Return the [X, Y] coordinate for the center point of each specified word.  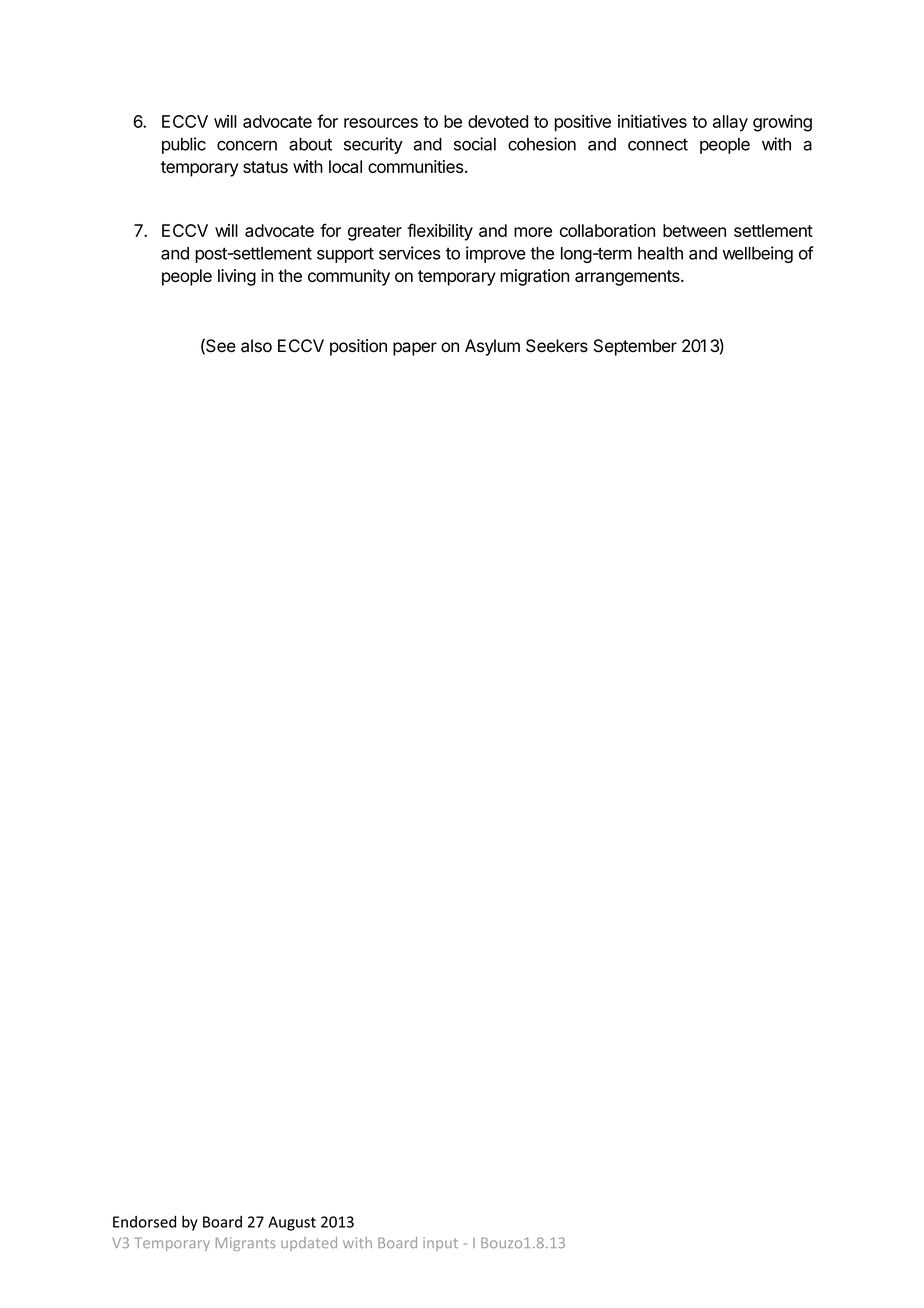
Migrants [245, 1244]
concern [247, 146]
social [475, 144]
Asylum [492, 347]
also [256, 346]
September [635, 347]
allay [730, 123]
